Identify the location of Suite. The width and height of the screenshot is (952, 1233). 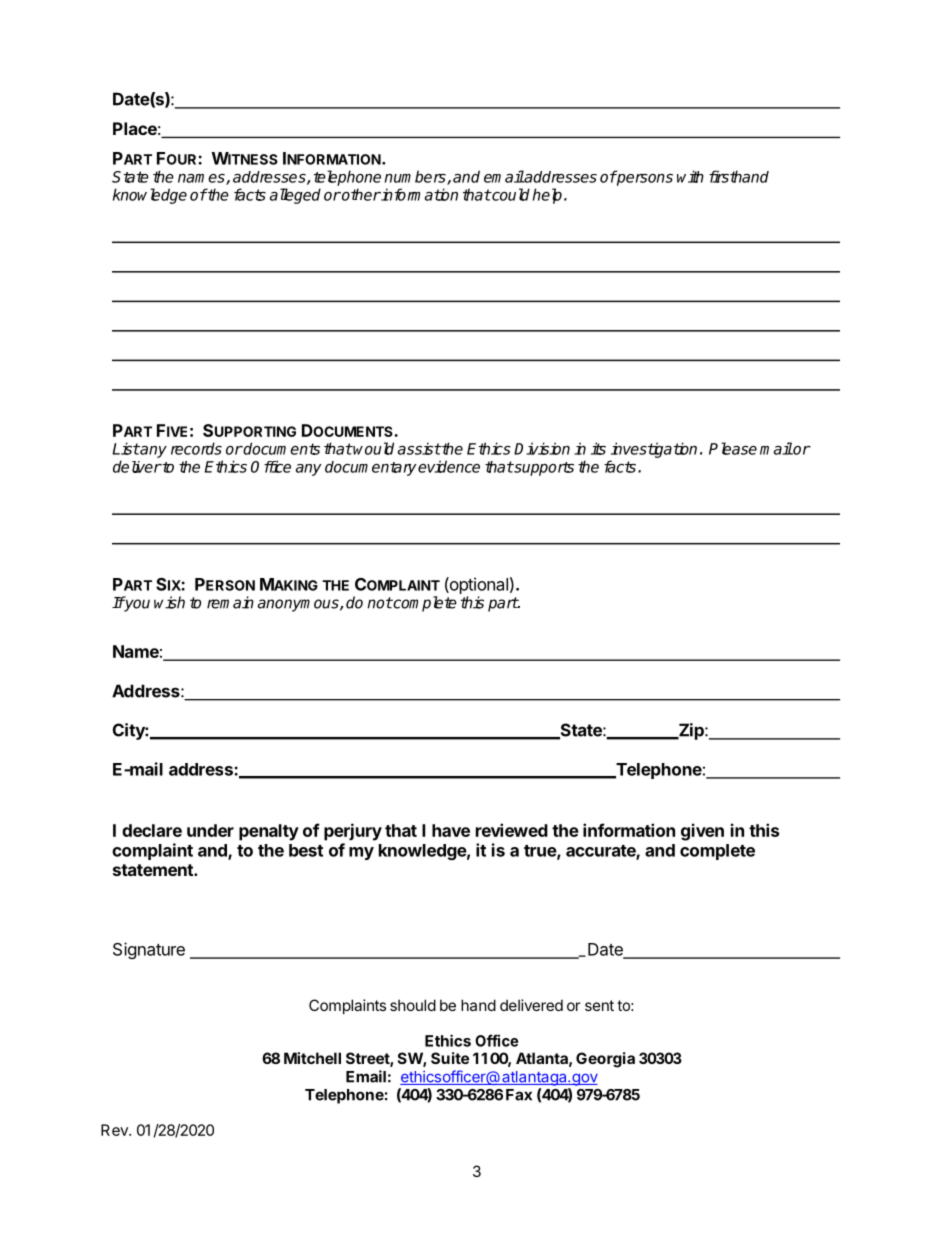
(450, 1058).
